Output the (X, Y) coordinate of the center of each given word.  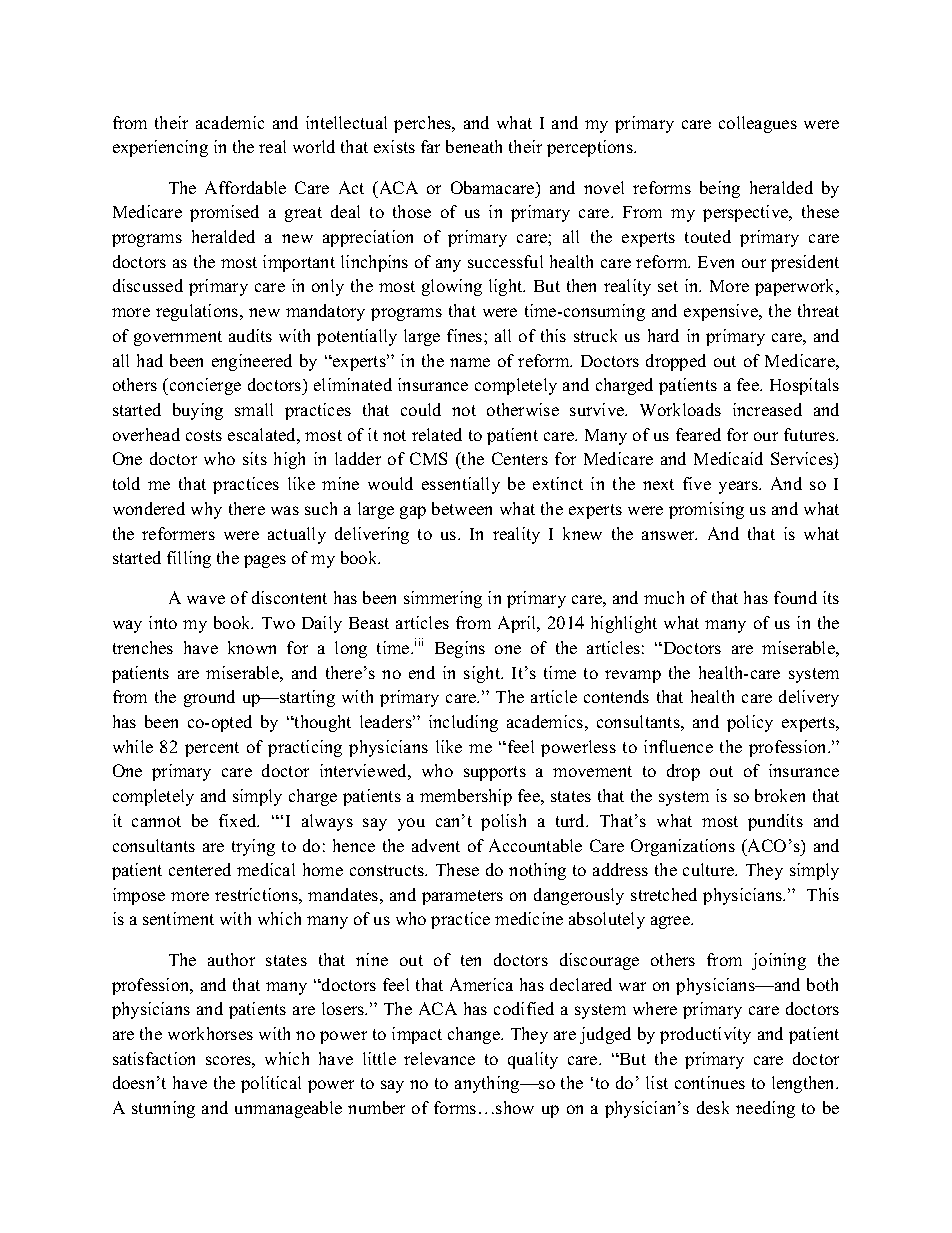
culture (710, 869)
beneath (474, 146)
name (470, 362)
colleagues (758, 124)
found (795, 597)
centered (200, 869)
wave (206, 599)
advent (436, 845)
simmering (443, 599)
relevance (439, 1058)
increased (767, 409)
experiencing (160, 148)
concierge (204, 386)
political (271, 1084)
